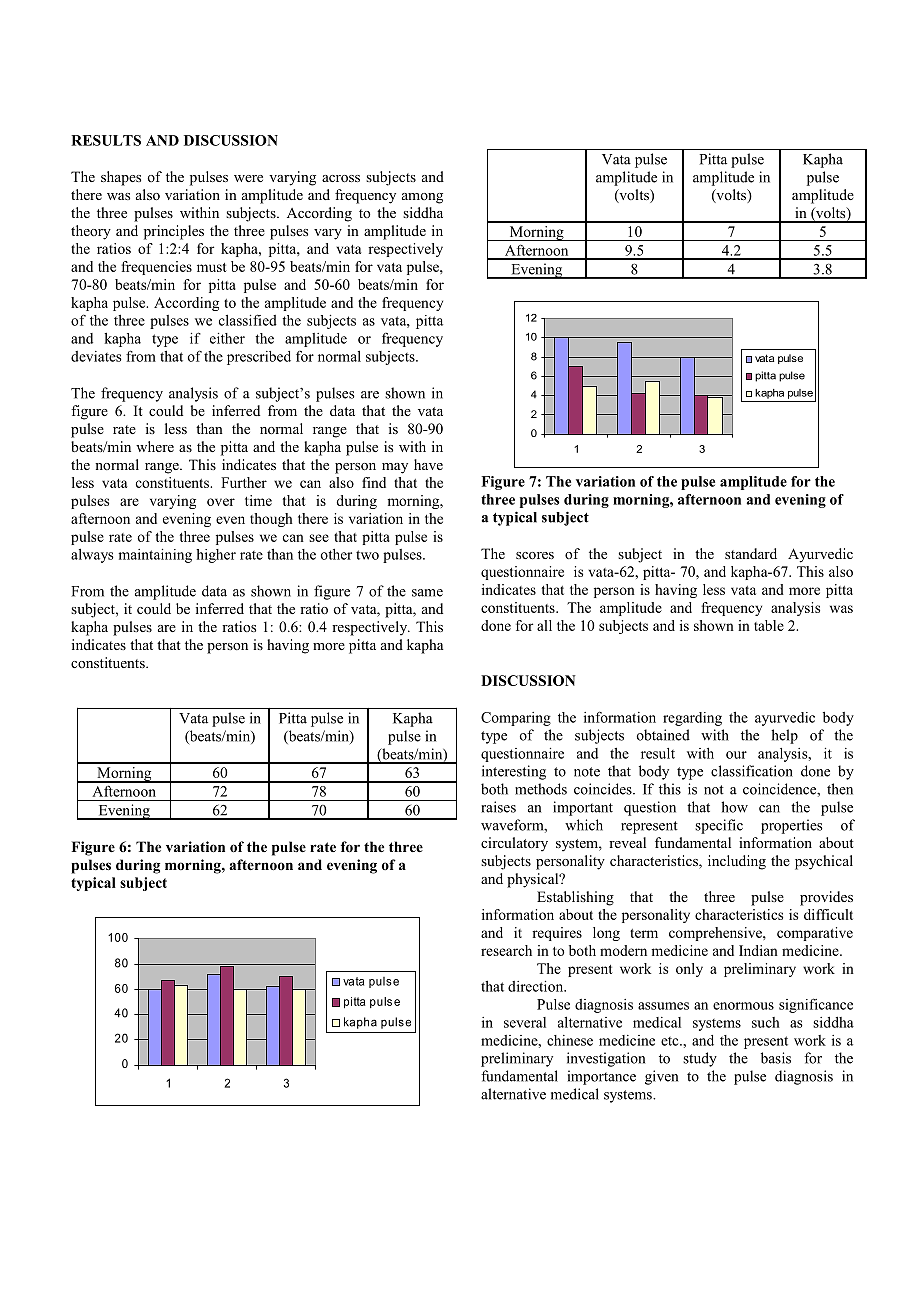 The width and height of the screenshot is (924, 1308). I want to click on among, so click(422, 198).
